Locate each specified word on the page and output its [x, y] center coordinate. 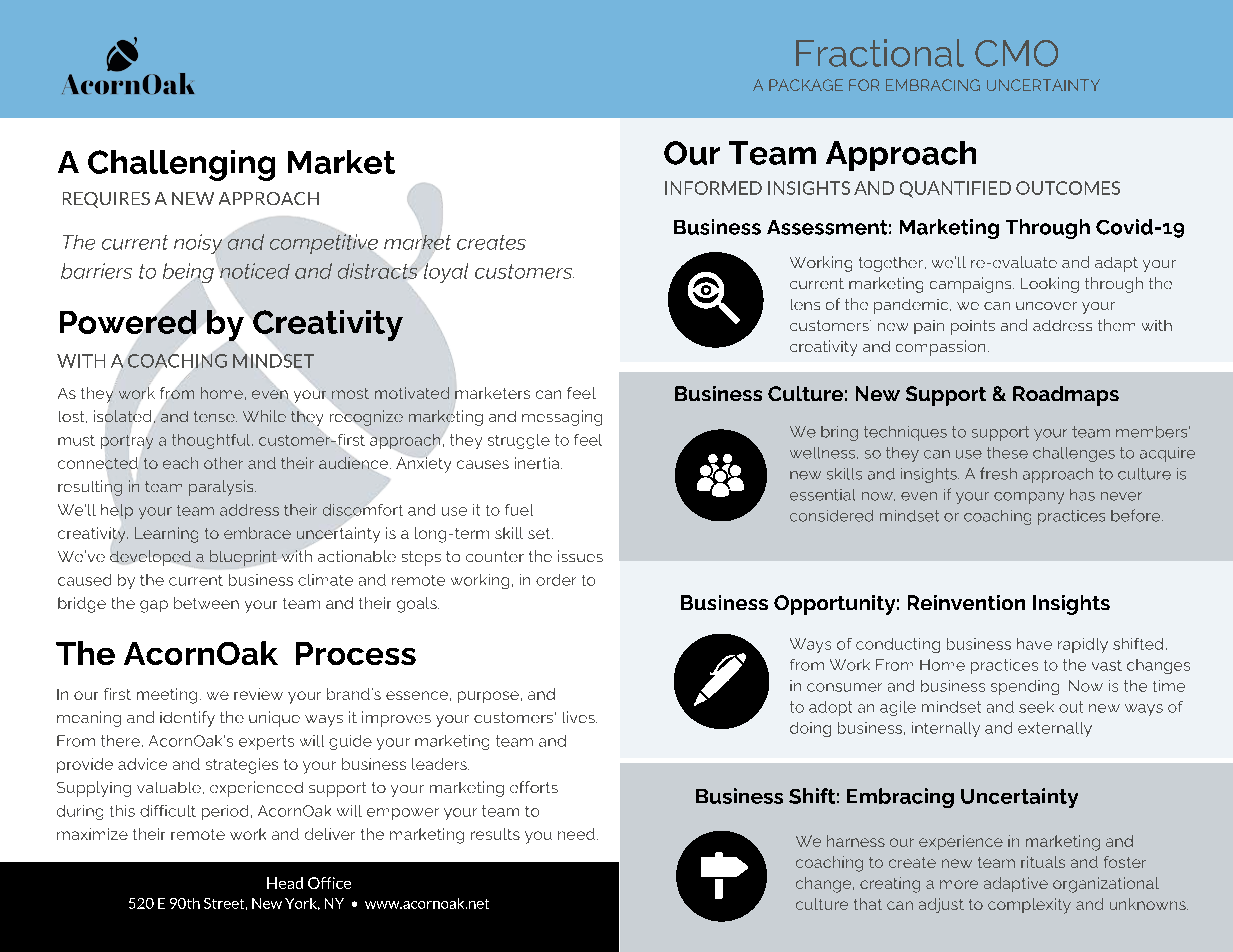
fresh [998, 473]
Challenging [181, 165]
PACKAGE [806, 85]
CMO [1016, 53]
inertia [538, 463]
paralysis [222, 488]
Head [285, 883]
